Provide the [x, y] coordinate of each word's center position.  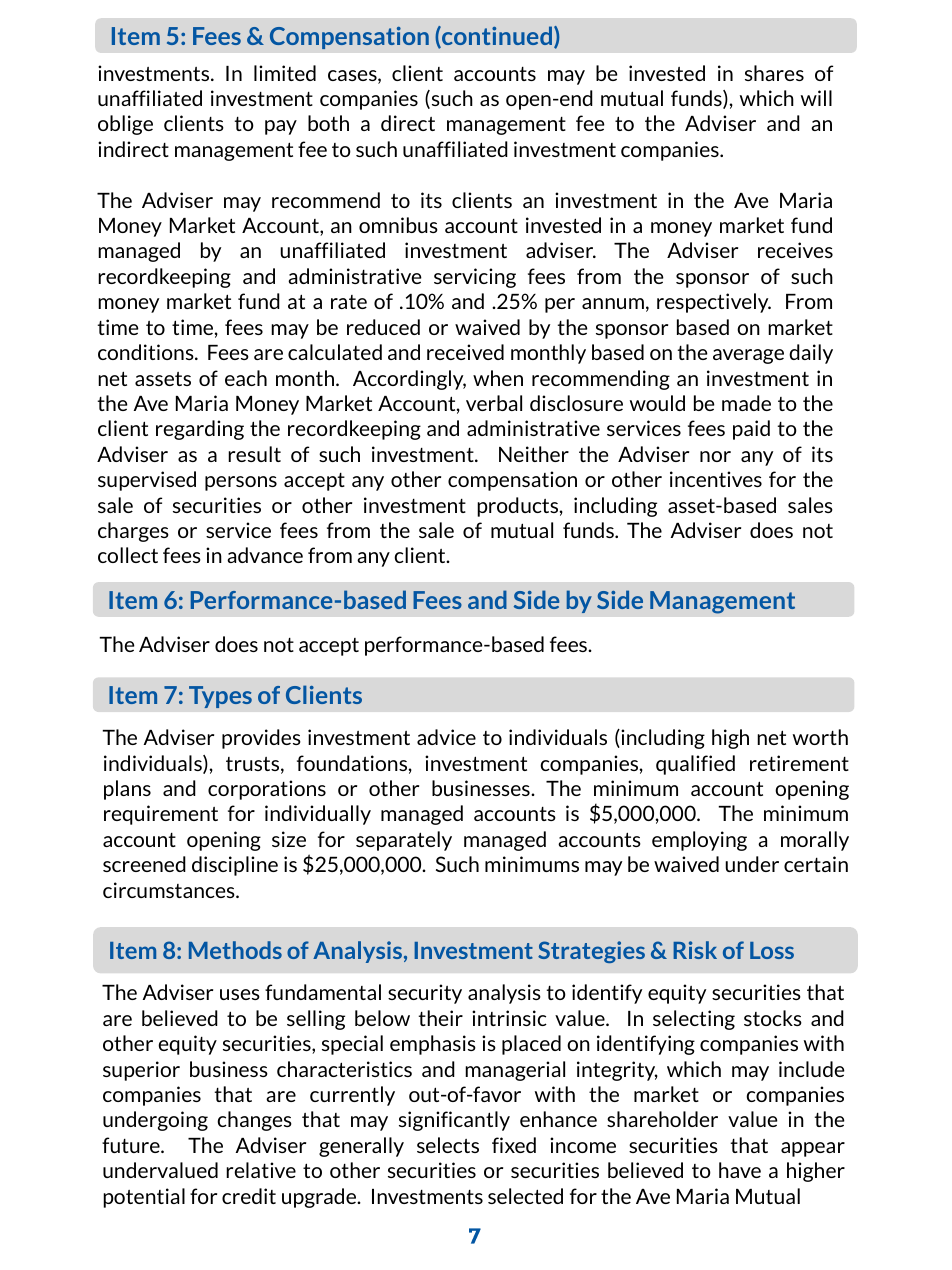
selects [448, 1145]
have [740, 1170]
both [328, 123]
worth [820, 737]
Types [220, 697]
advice [446, 737]
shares [774, 73]
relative [261, 1170]
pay [281, 127]
